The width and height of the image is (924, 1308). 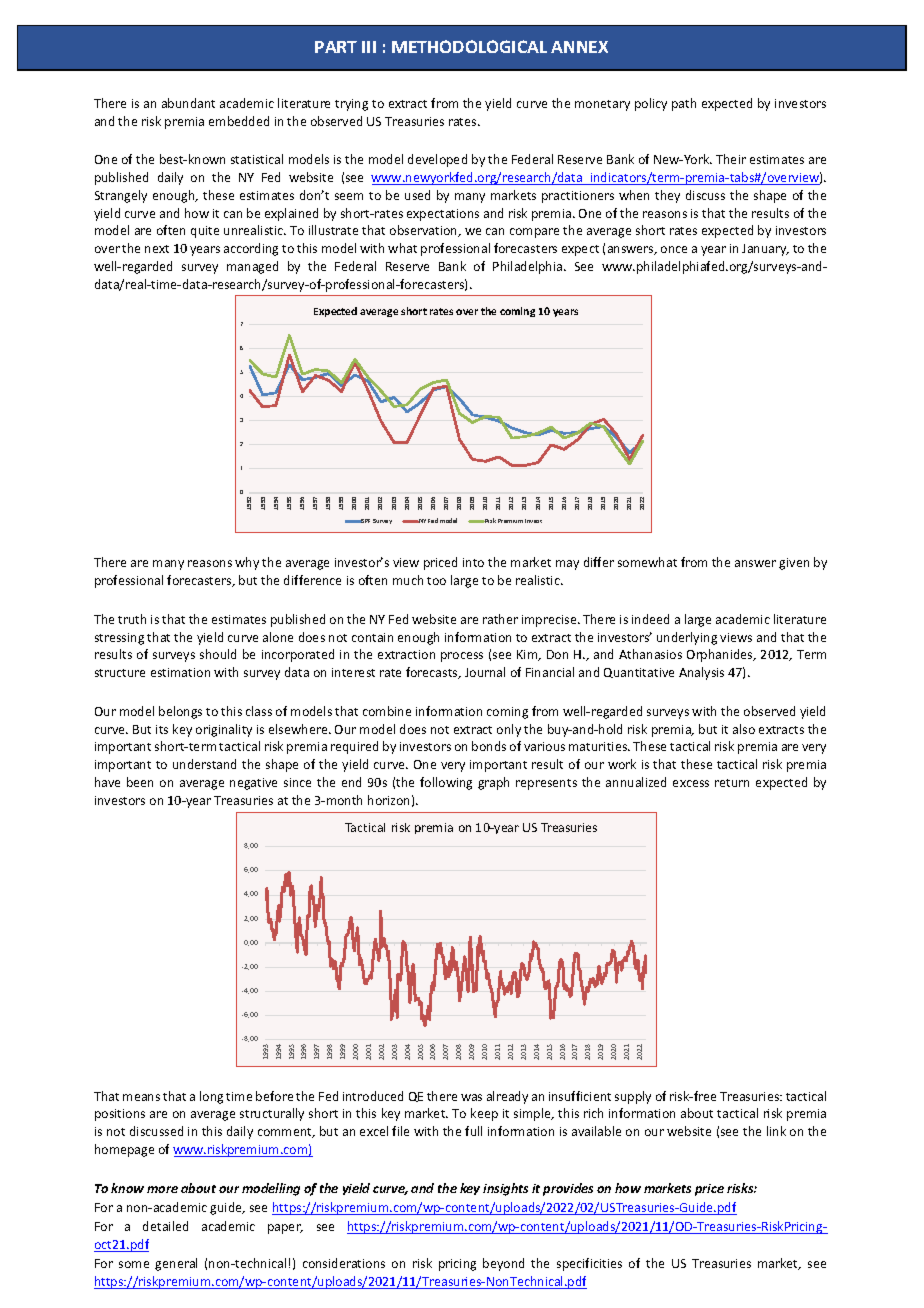 I want to click on beyond, so click(x=503, y=1264).
